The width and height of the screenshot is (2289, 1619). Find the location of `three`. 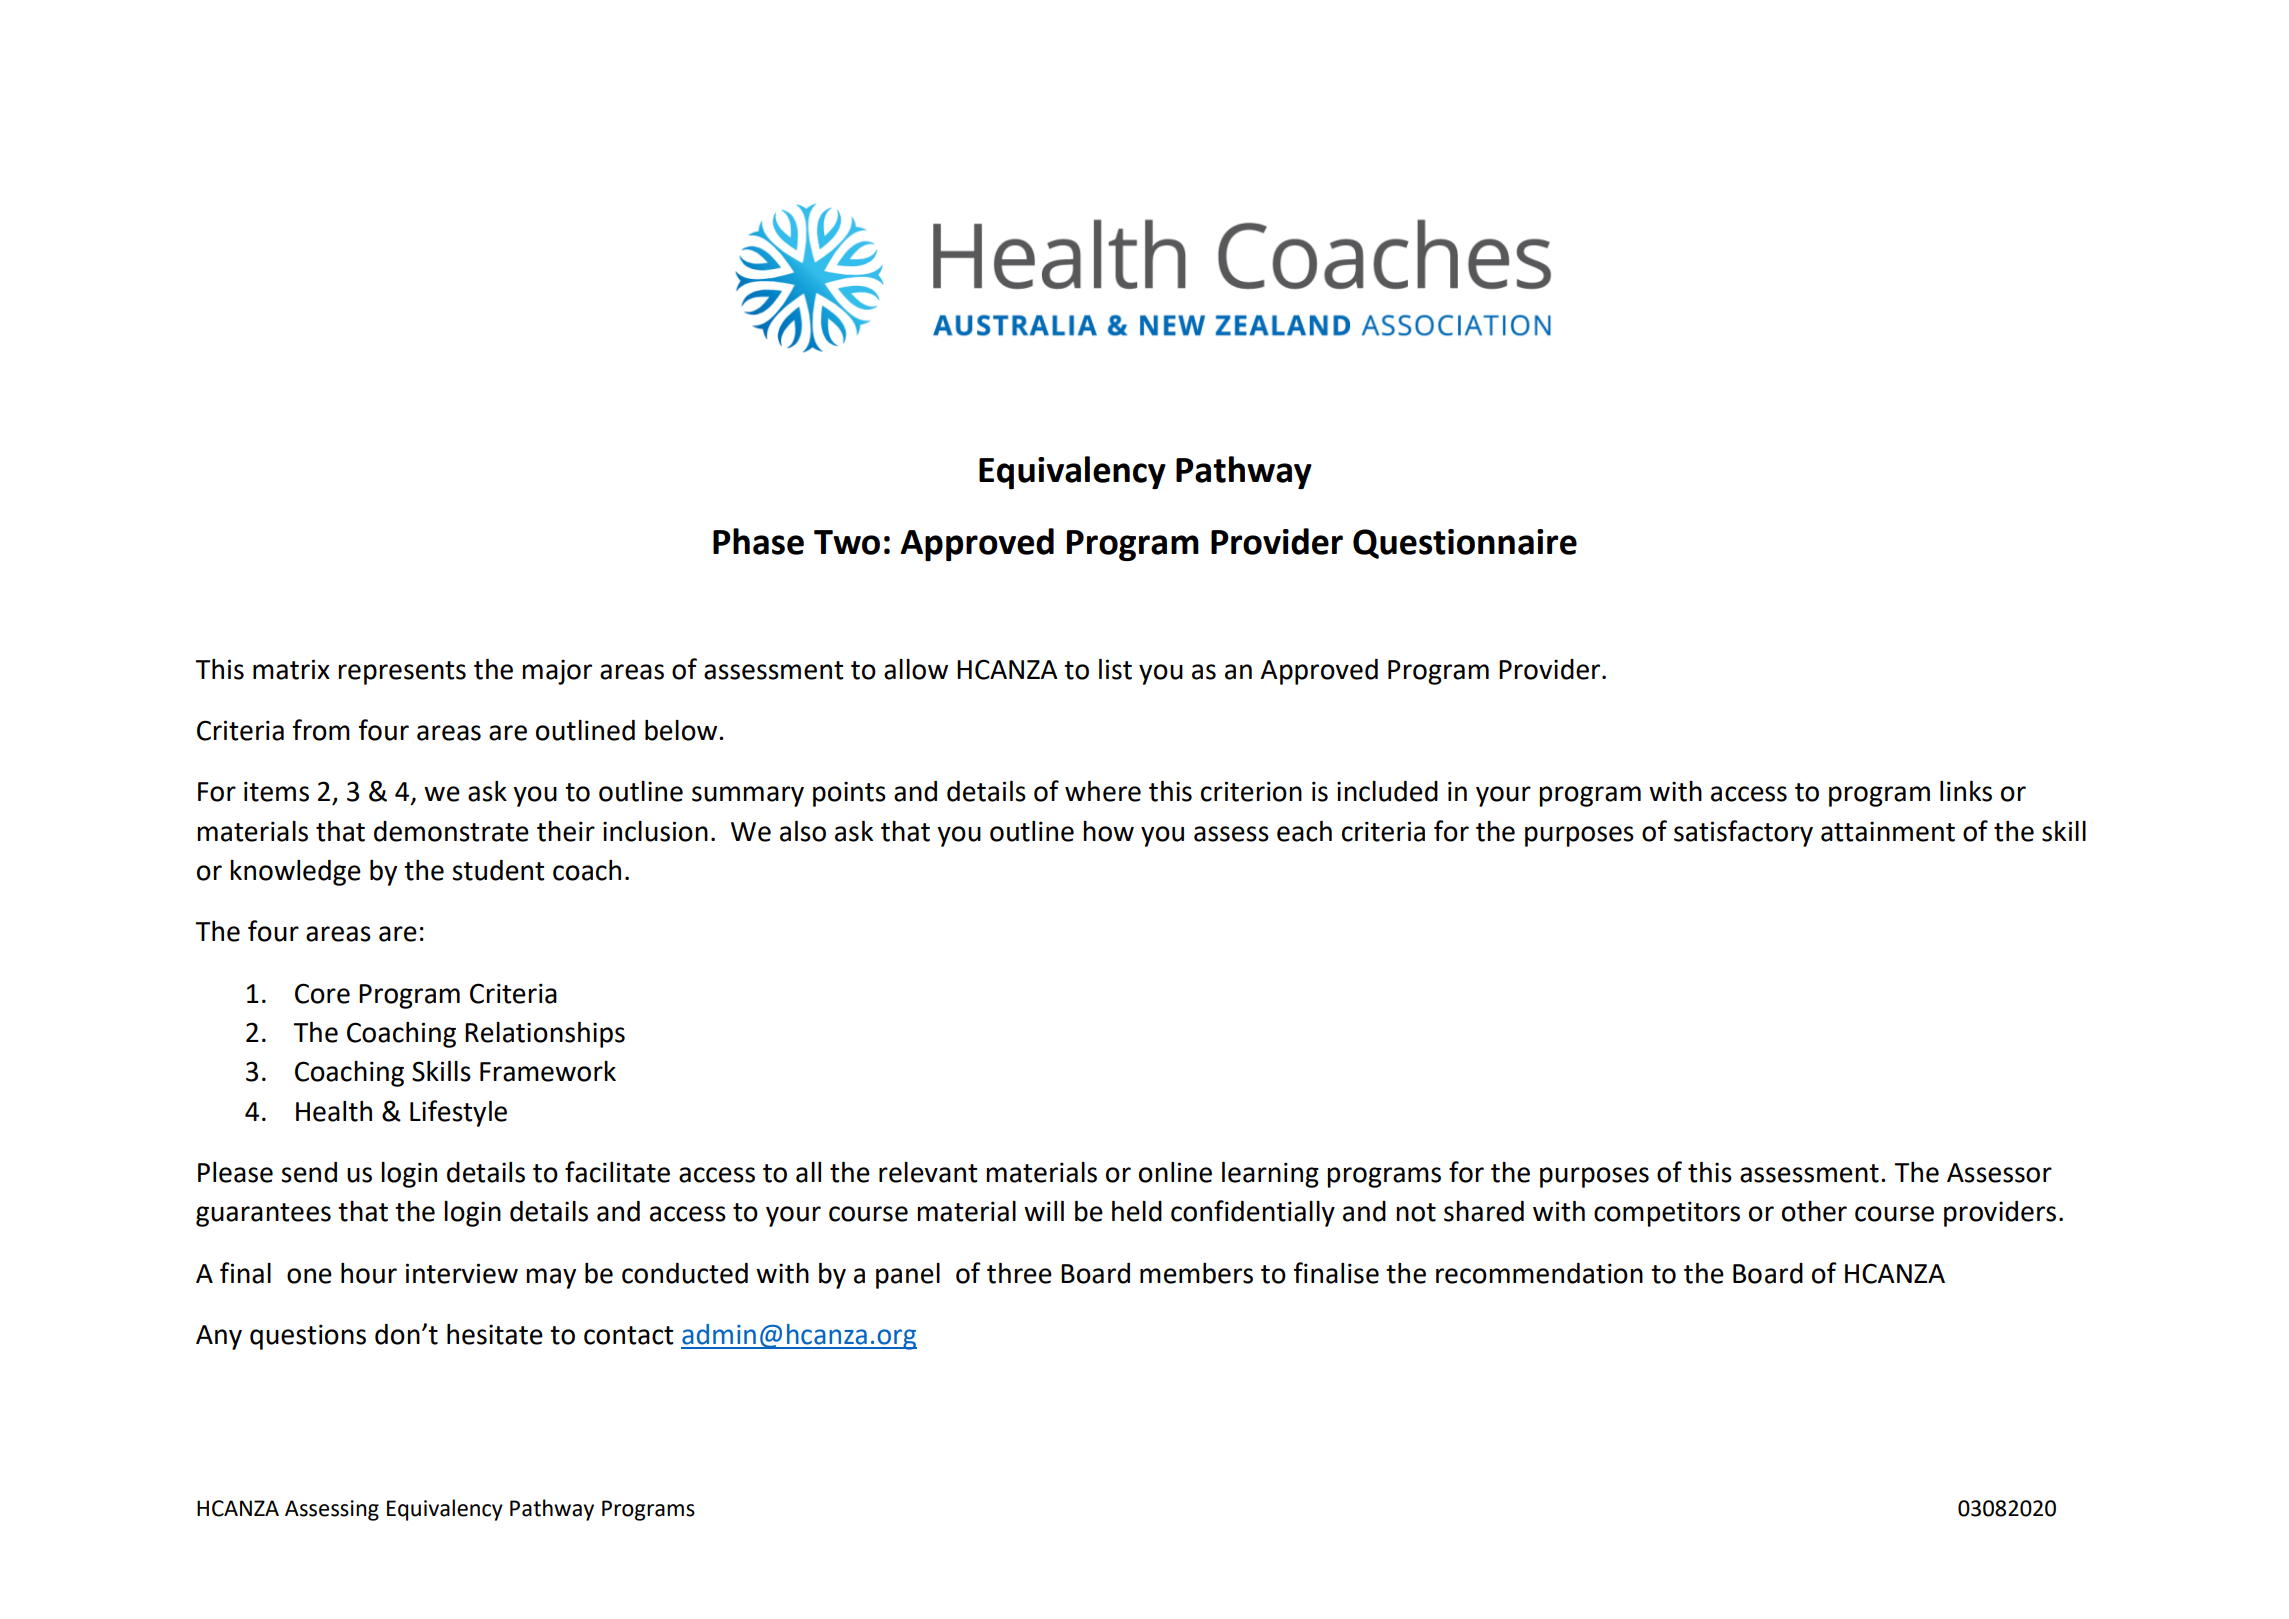

three is located at coordinates (1019, 1273).
